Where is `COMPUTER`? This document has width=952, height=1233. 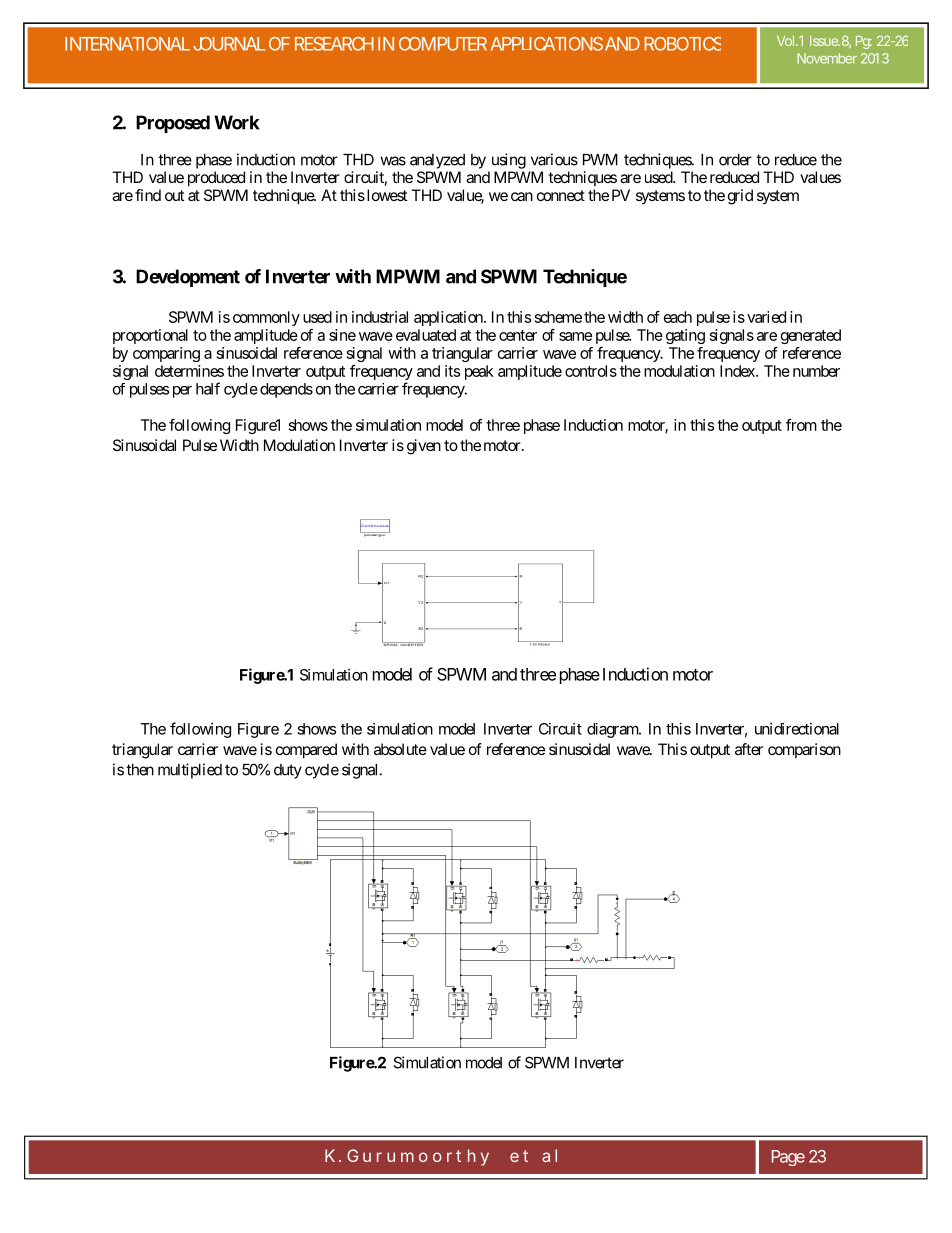 COMPUTER is located at coordinates (443, 44).
